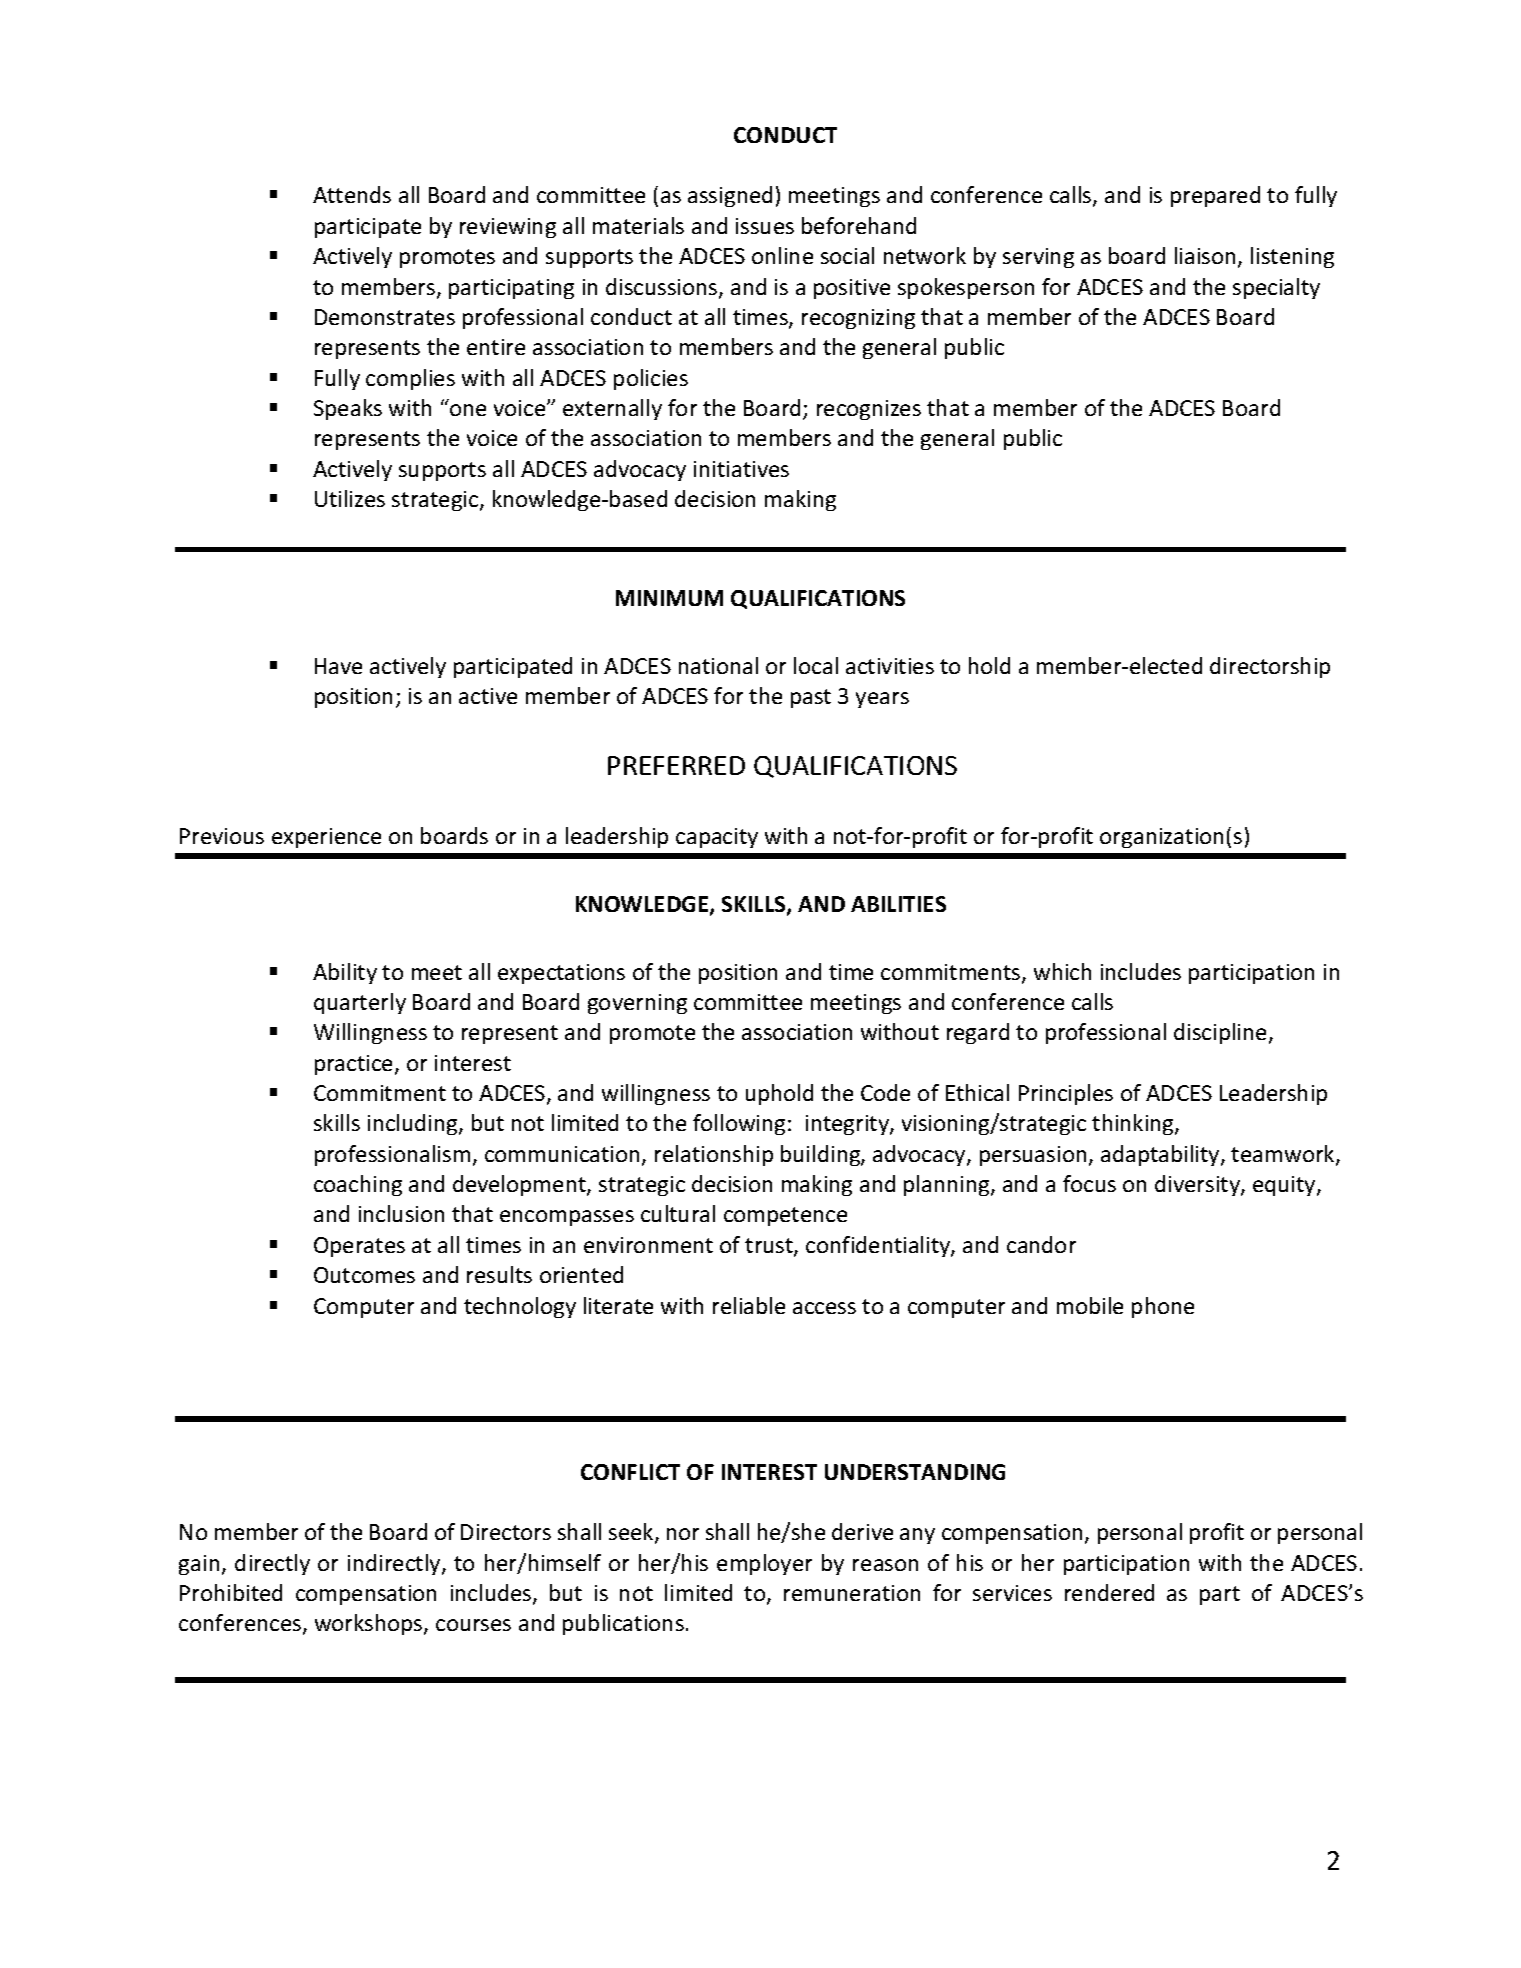  I want to click on which, so click(1062, 971).
